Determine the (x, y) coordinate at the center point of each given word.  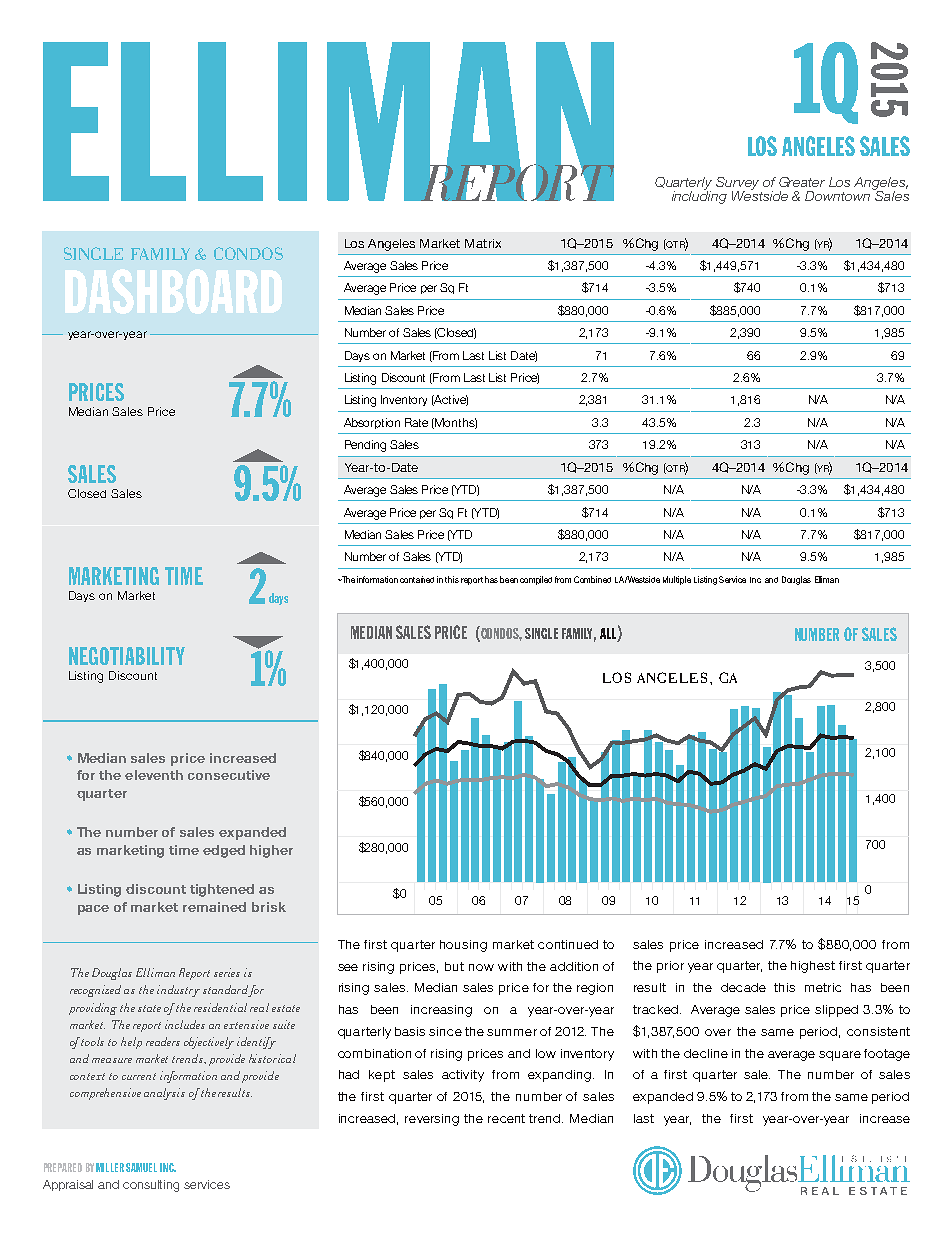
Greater (802, 182)
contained (417, 579)
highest (813, 967)
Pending (365, 446)
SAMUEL (141, 1167)
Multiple (677, 580)
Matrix (483, 243)
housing (463, 946)
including (699, 196)
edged (224, 851)
